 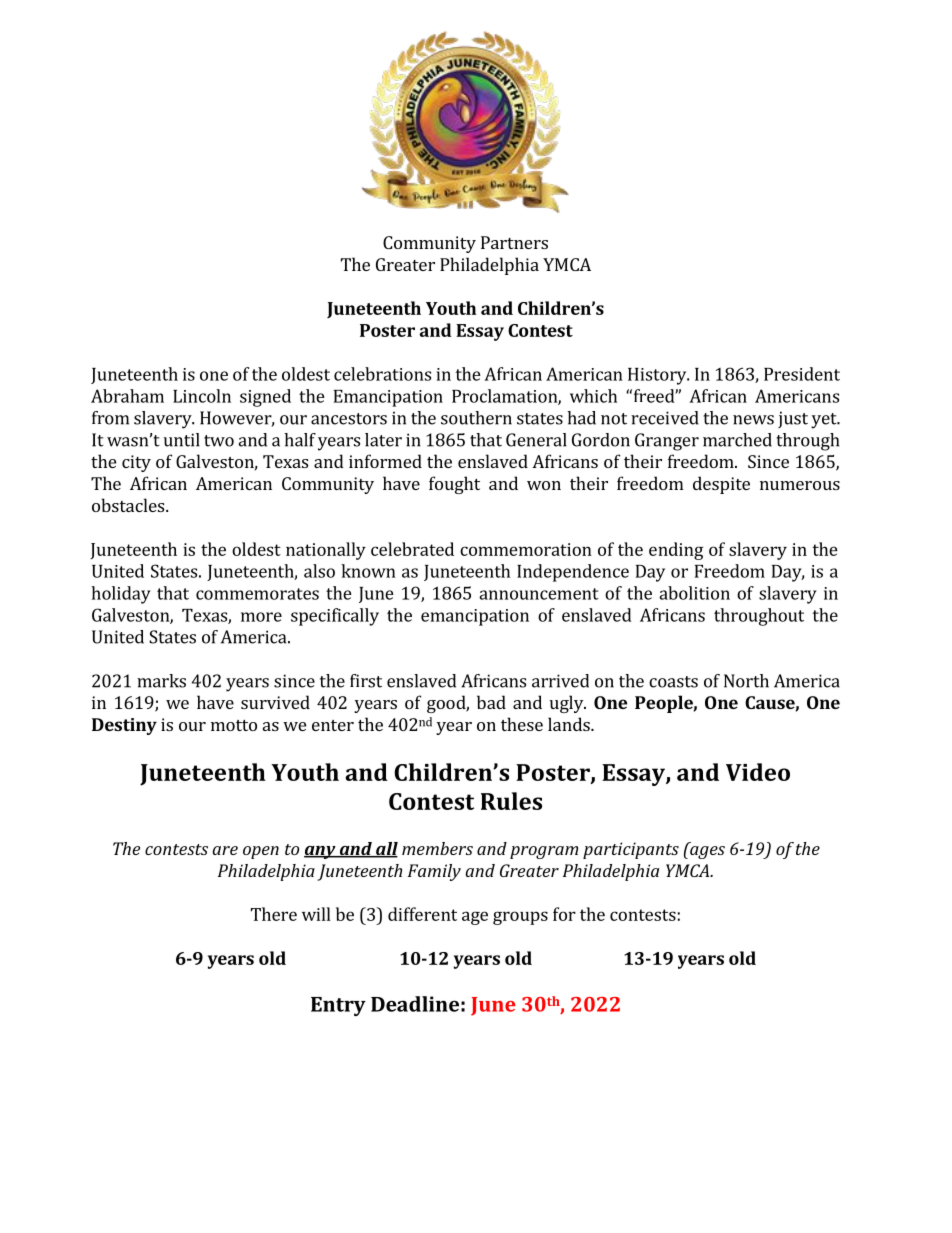 What do you see at coordinates (737, 440) in the screenshot?
I see `marched` at bounding box center [737, 440].
